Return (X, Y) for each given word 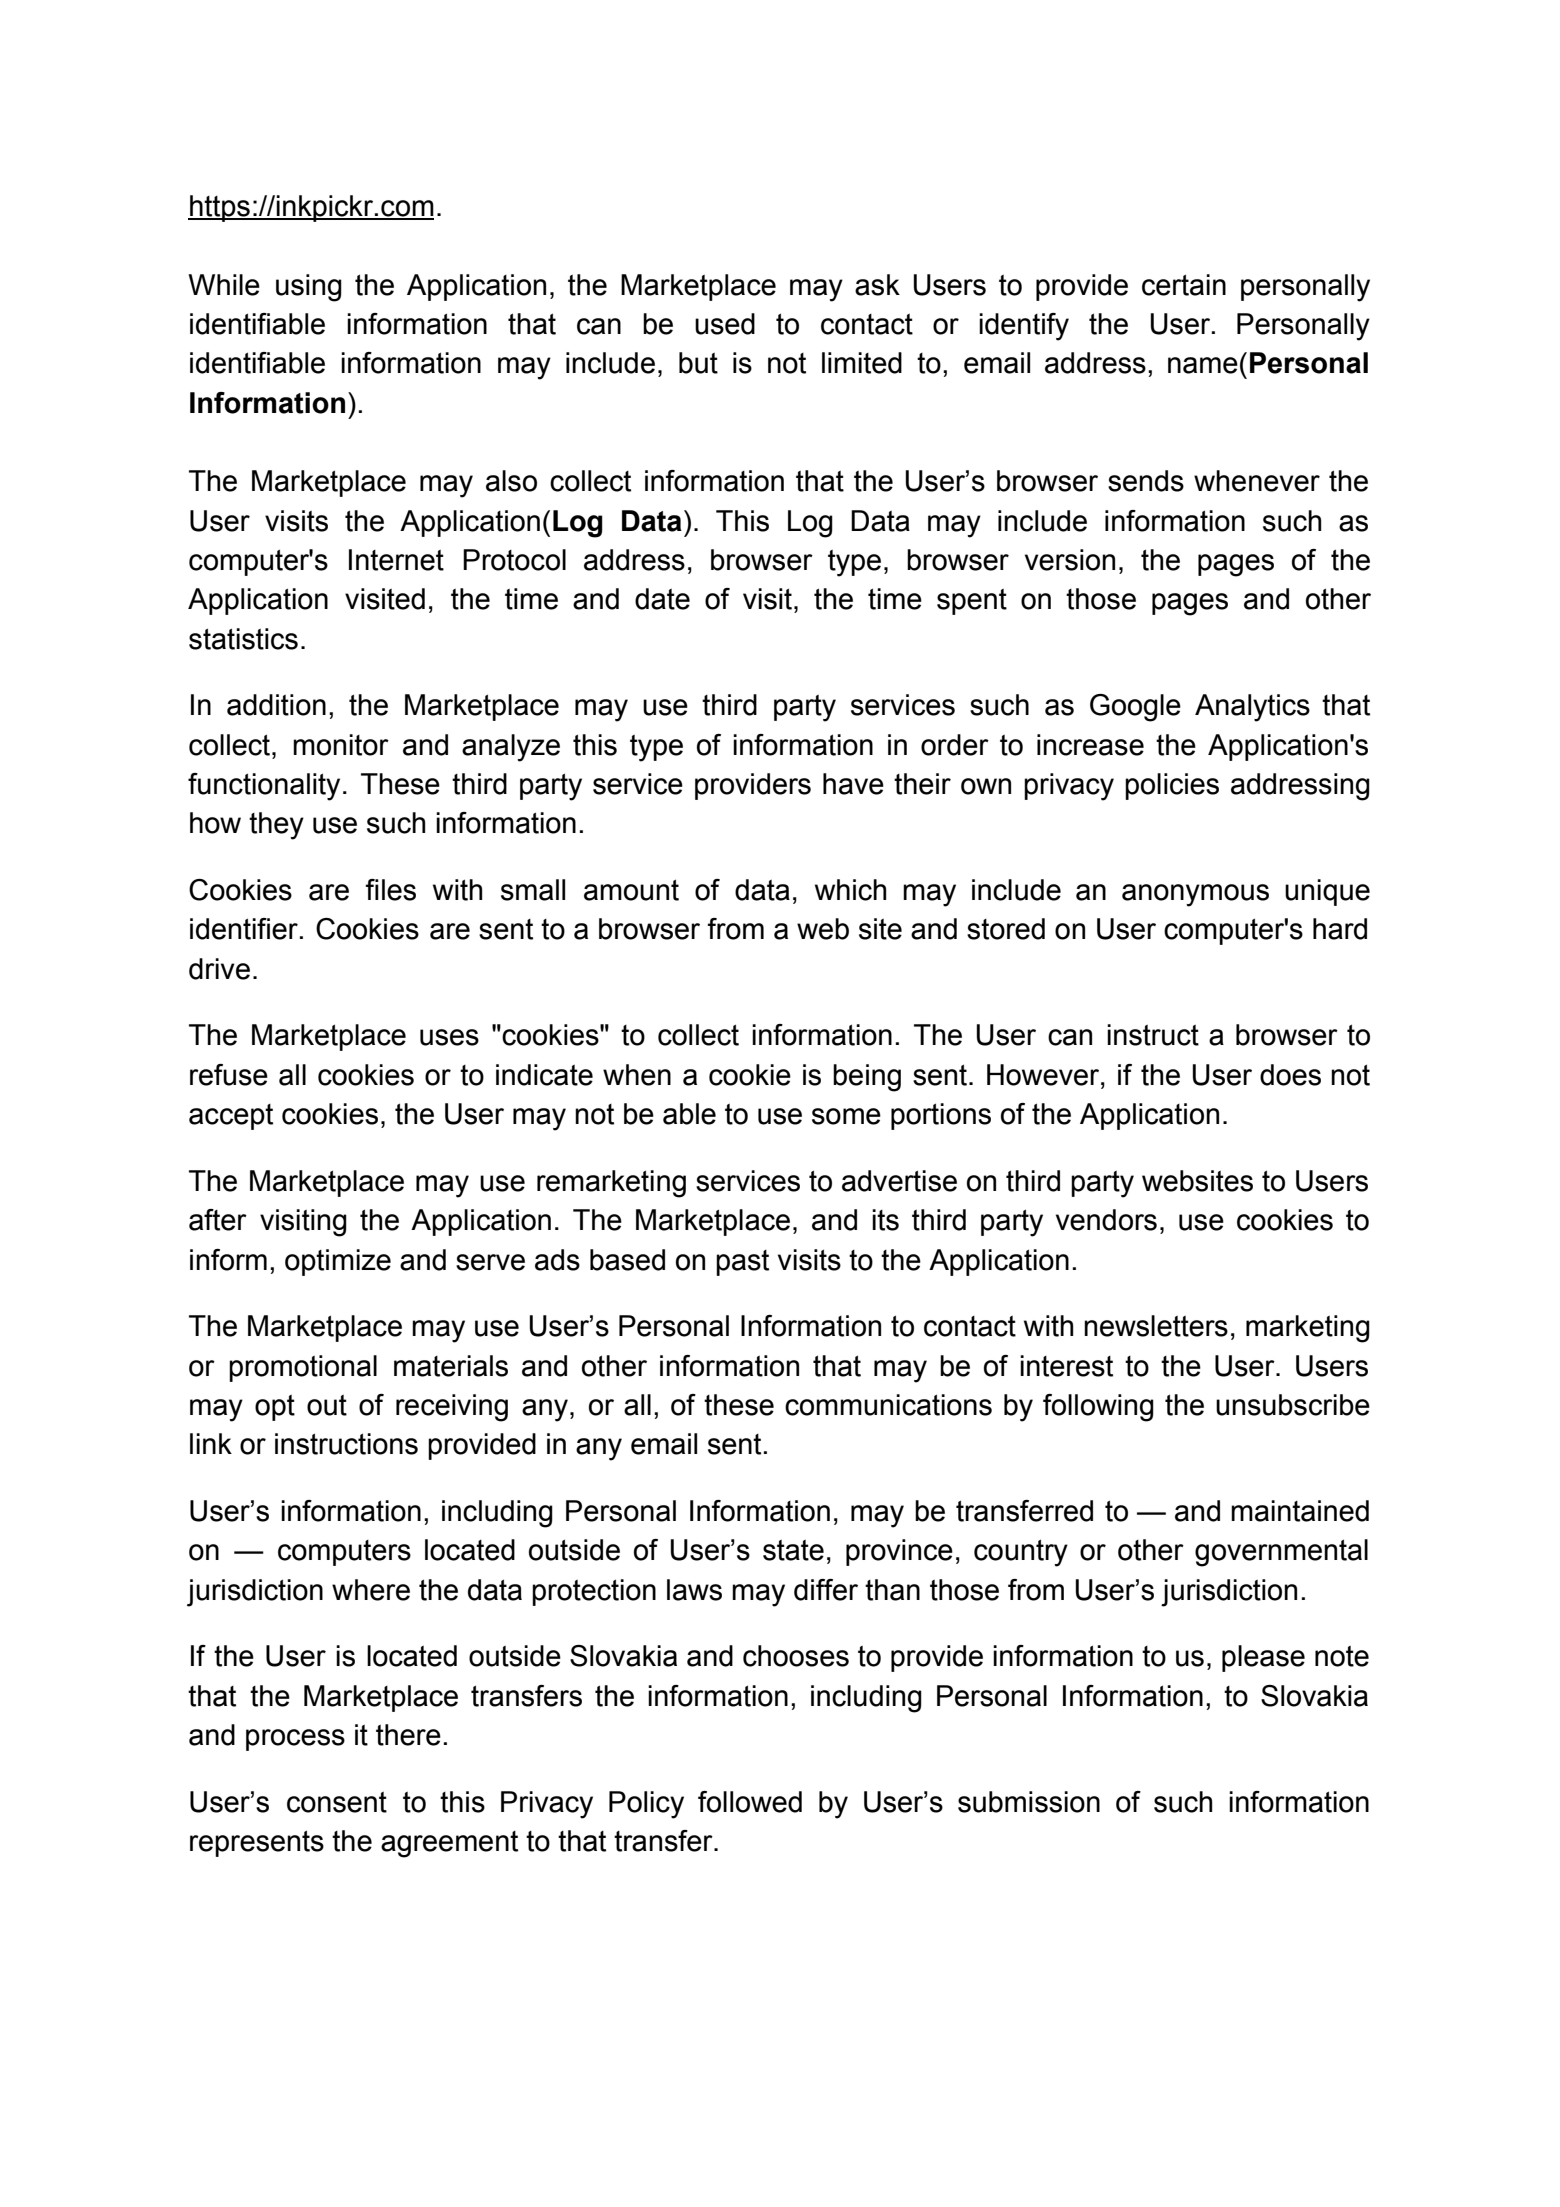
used (725, 324)
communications (888, 1405)
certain (1184, 285)
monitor (341, 745)
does (1290, 1075)
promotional (303, 1368)
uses (449, 1037)
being (867, 1078)
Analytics (1252, 708)
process (295, 1740)
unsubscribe (1293, 1405)
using (309, 288)
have (853, 784)
